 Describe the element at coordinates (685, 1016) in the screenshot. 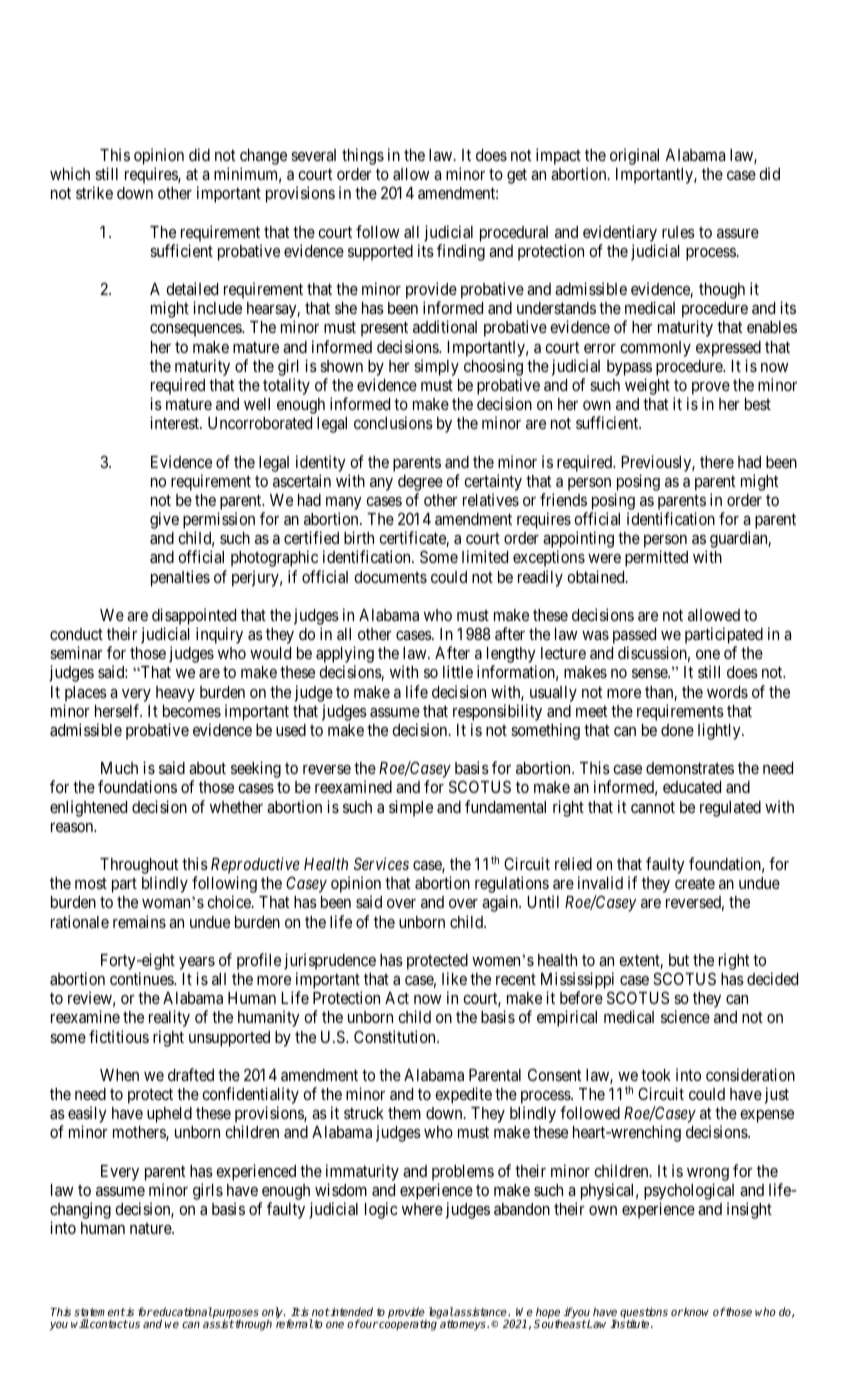

I see `science` at that location.
